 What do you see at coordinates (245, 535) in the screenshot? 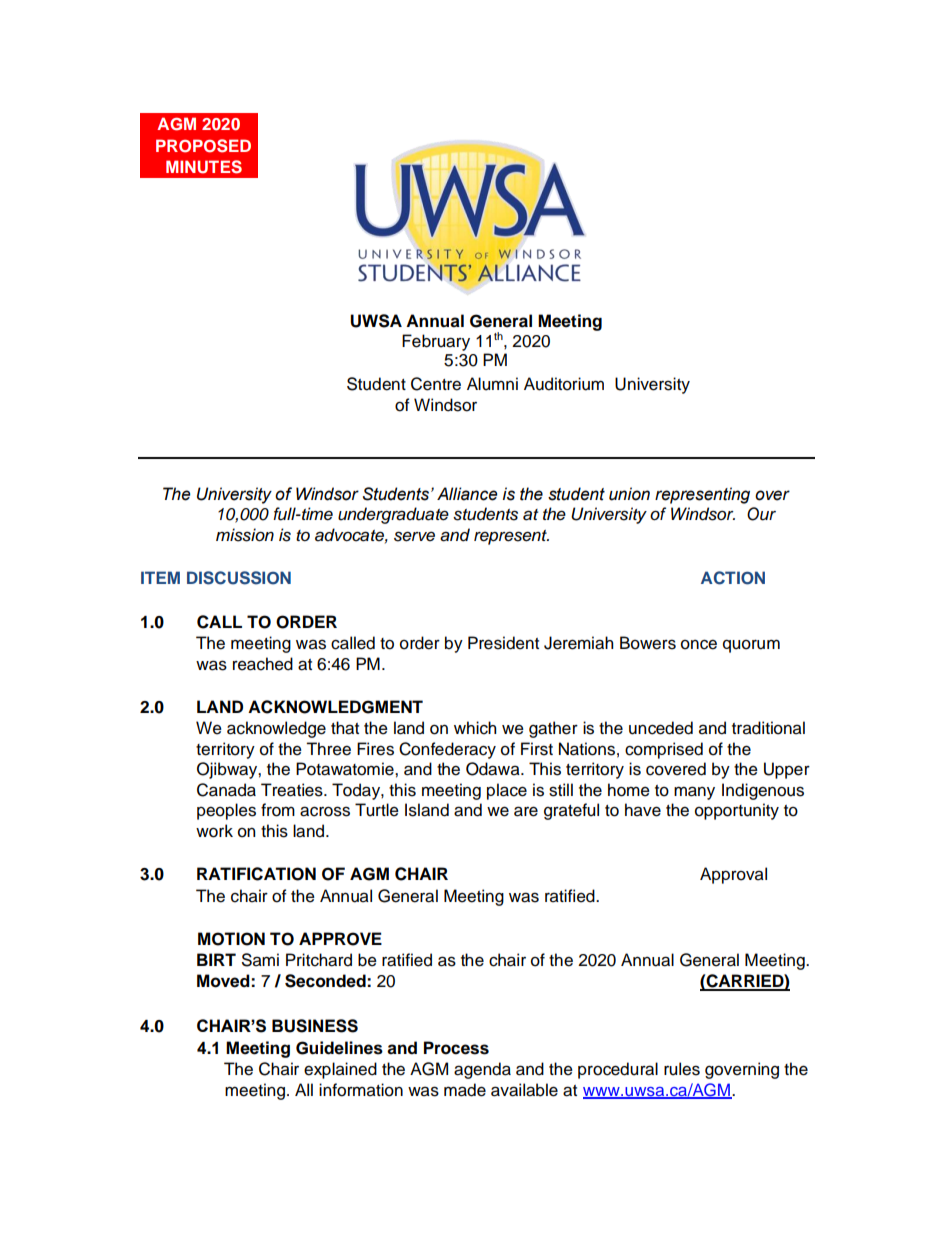
I see `mission` at bounding box center [245, 535].
